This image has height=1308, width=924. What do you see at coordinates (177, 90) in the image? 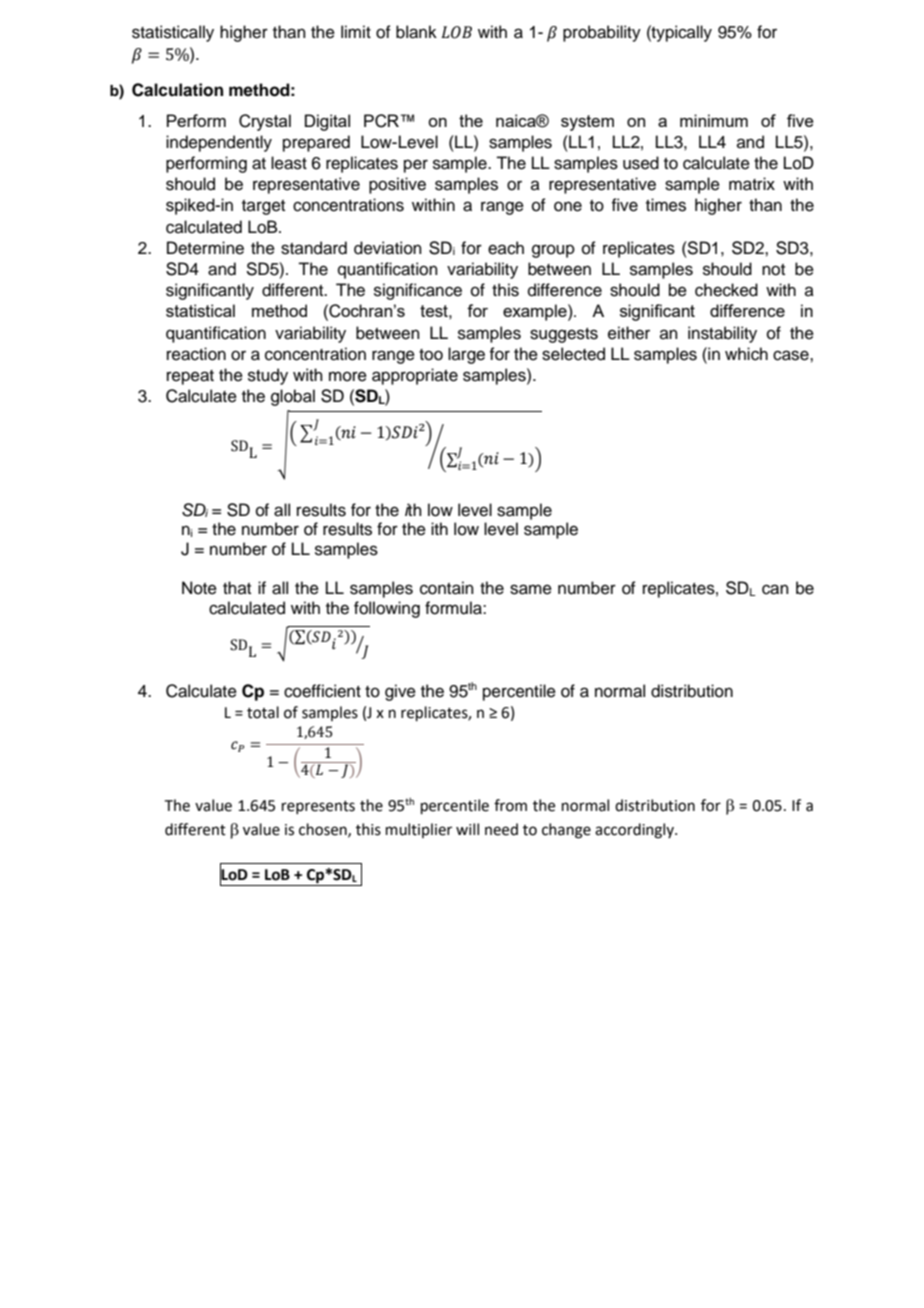
I see `Calculation` at bounding box center [177, 90].
